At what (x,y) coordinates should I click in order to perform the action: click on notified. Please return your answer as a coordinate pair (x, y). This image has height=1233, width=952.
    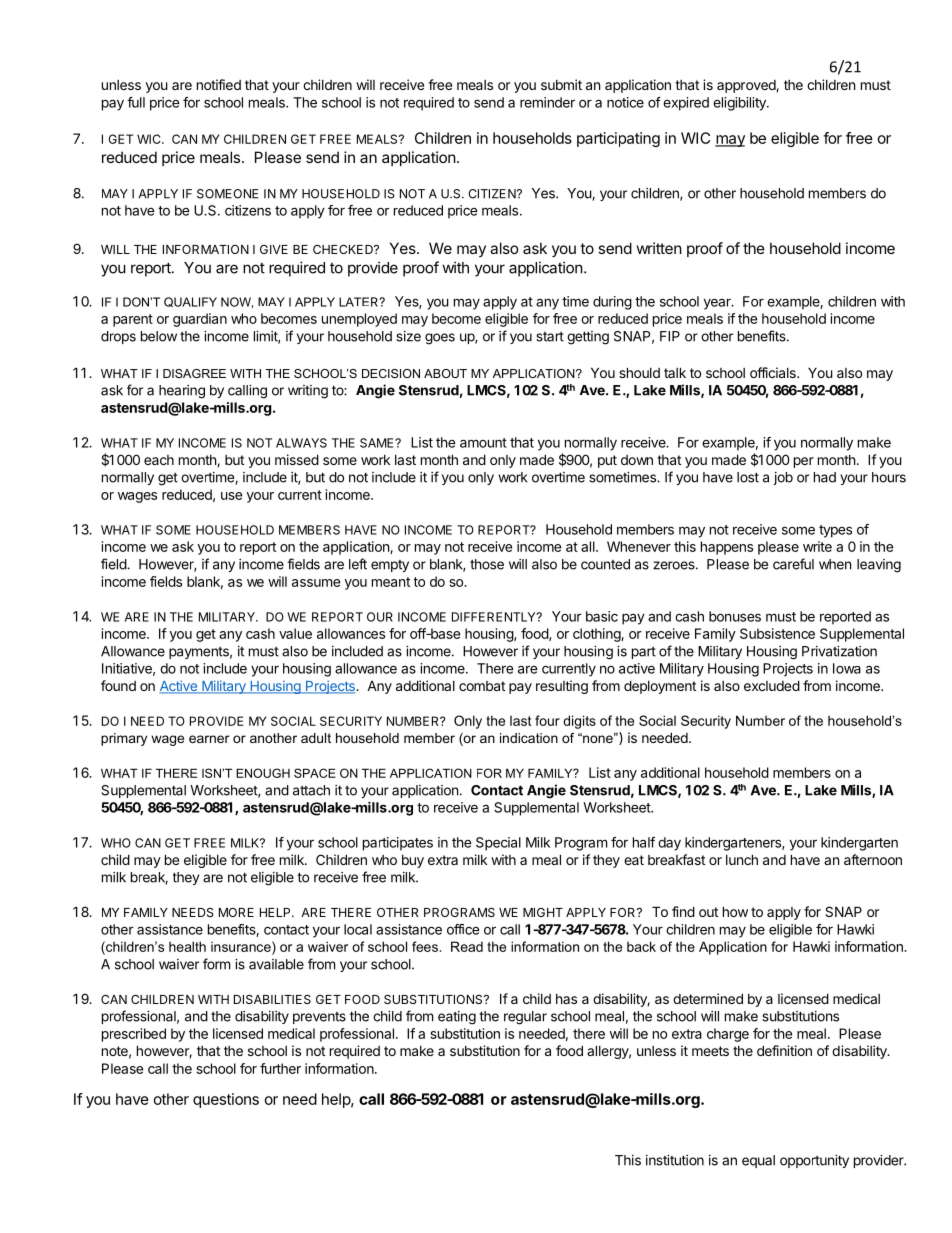
    Looking at the image, I should click on (219, 84).
